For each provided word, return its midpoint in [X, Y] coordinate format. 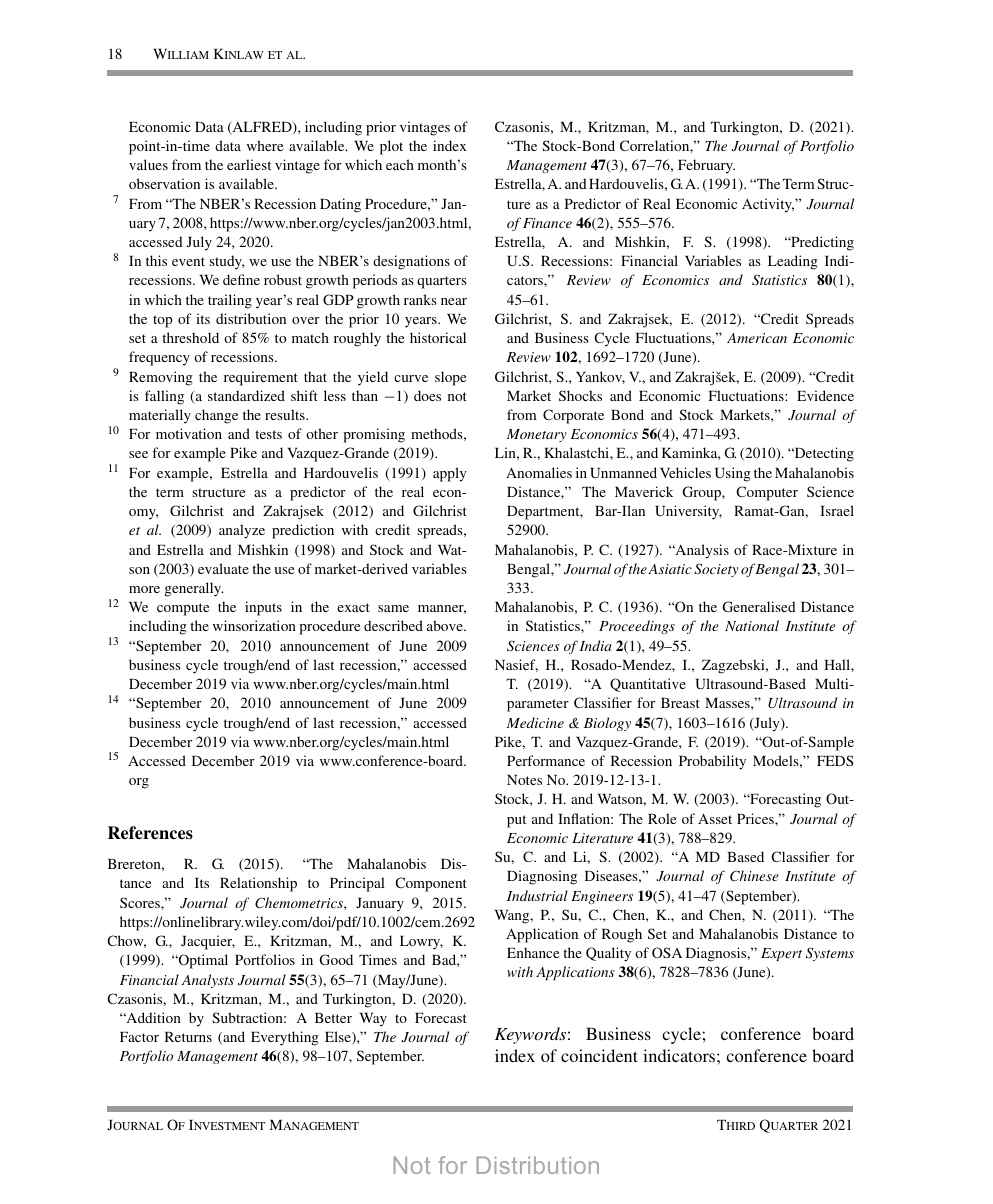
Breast [680, 703]
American [757, 338]
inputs [263, 608]
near [454, 301]
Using [733, 474]
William [181, 54]
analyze [242, 531]
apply [450, 474]
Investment [227, 1125]
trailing [230, 301]
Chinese [754, 876]
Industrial [537, 895]
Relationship [258, 884]
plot [391, 147]
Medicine [535, 722]
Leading [793, 262]
